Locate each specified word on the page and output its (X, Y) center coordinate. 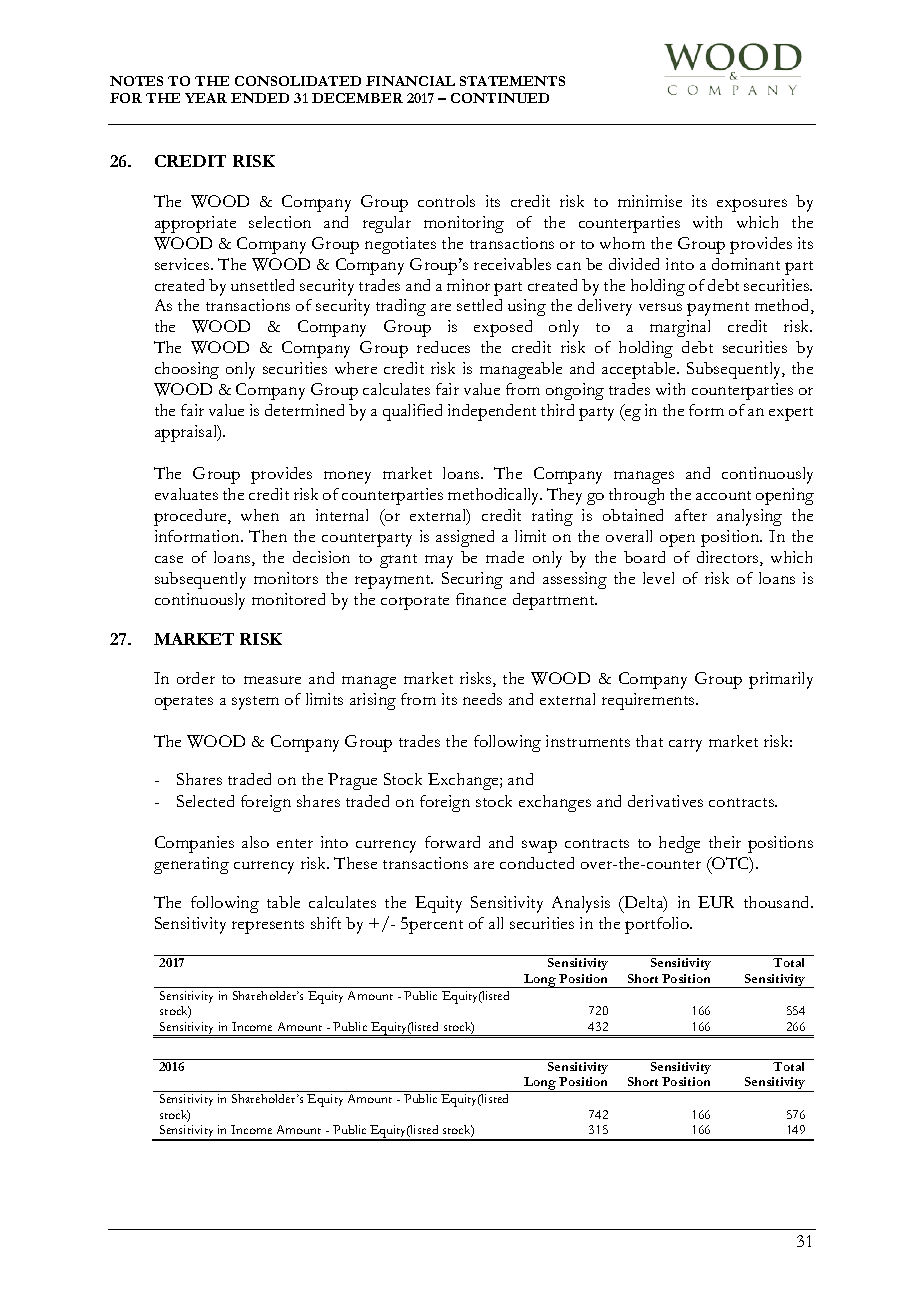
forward (452, 842)
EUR (716, 902)
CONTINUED (500, 98)
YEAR (206, 98)
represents (268, 927)
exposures (752, 205)
